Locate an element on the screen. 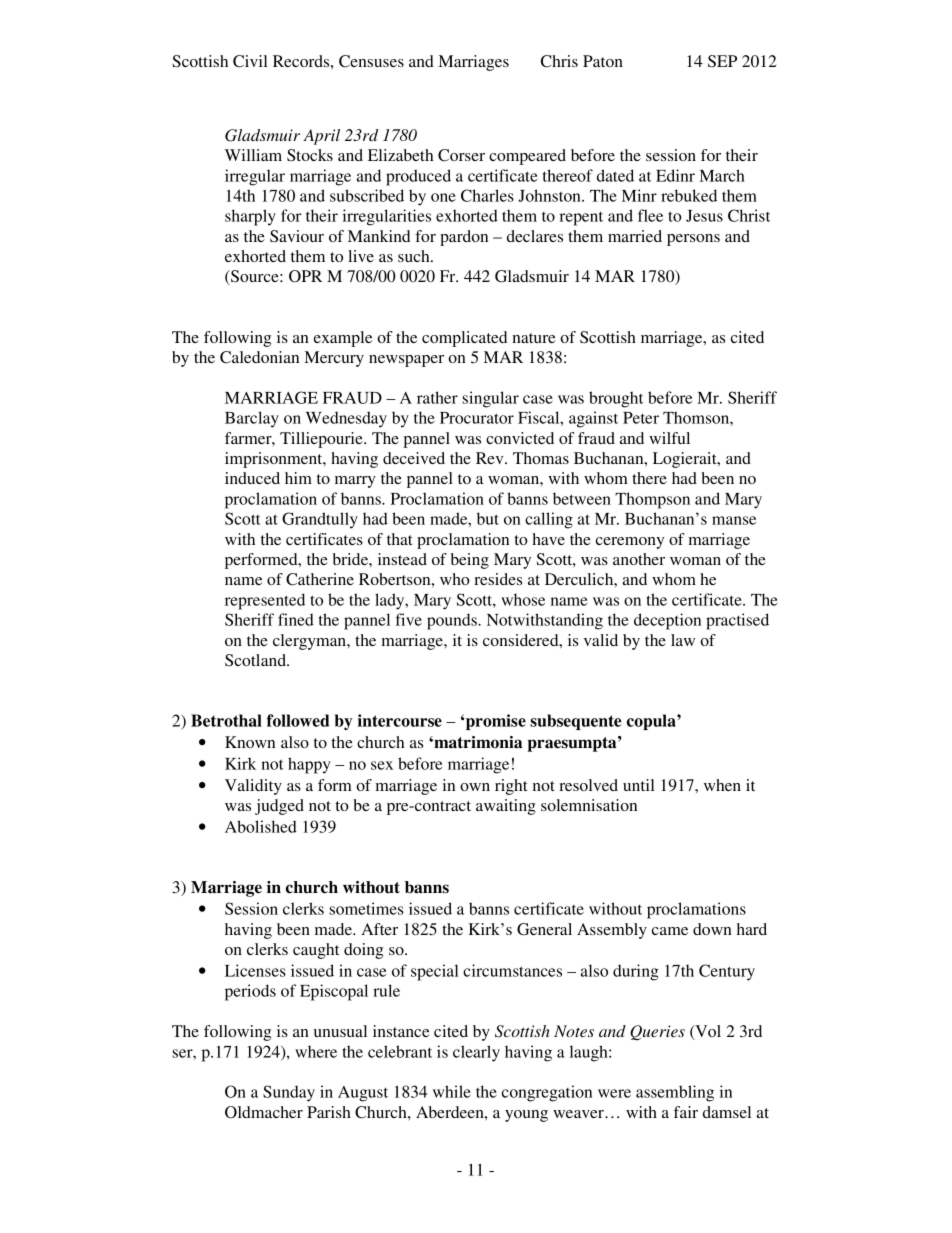  clearly is located at coordinates (476, 1053).
